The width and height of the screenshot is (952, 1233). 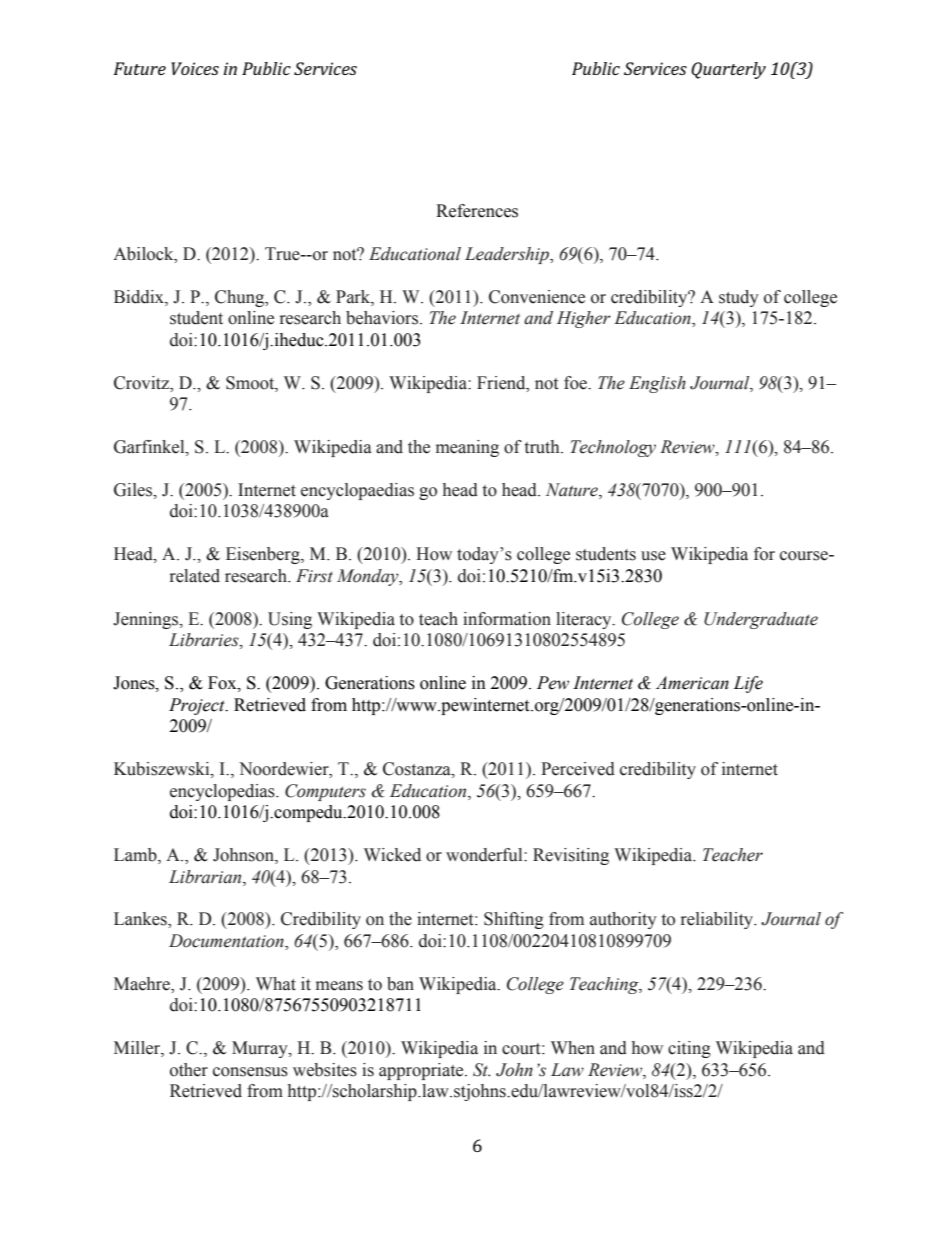 I want to click on use, so click(x=653, y=556).
